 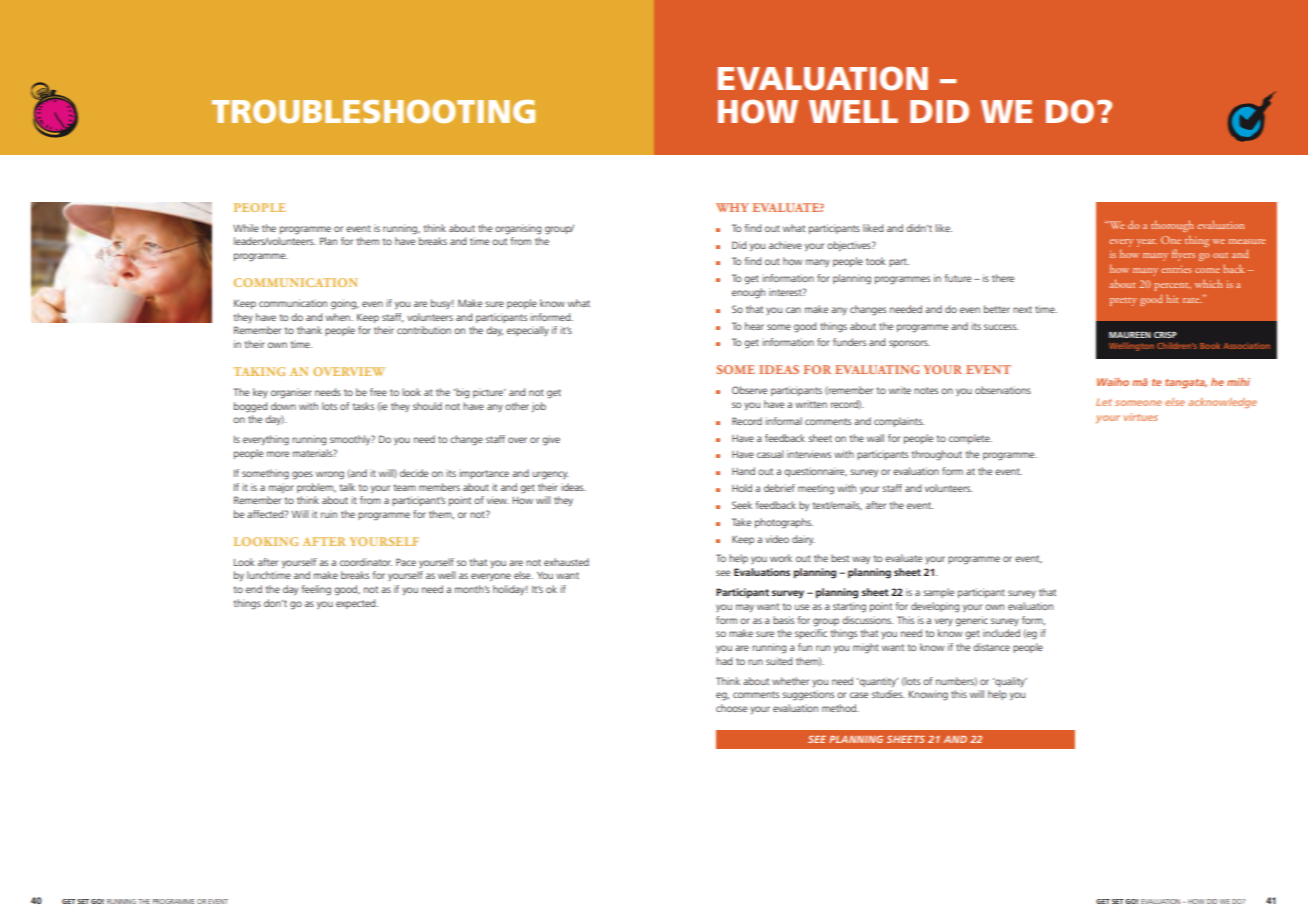 I want to click on whether, so click(x=790, y=681).
